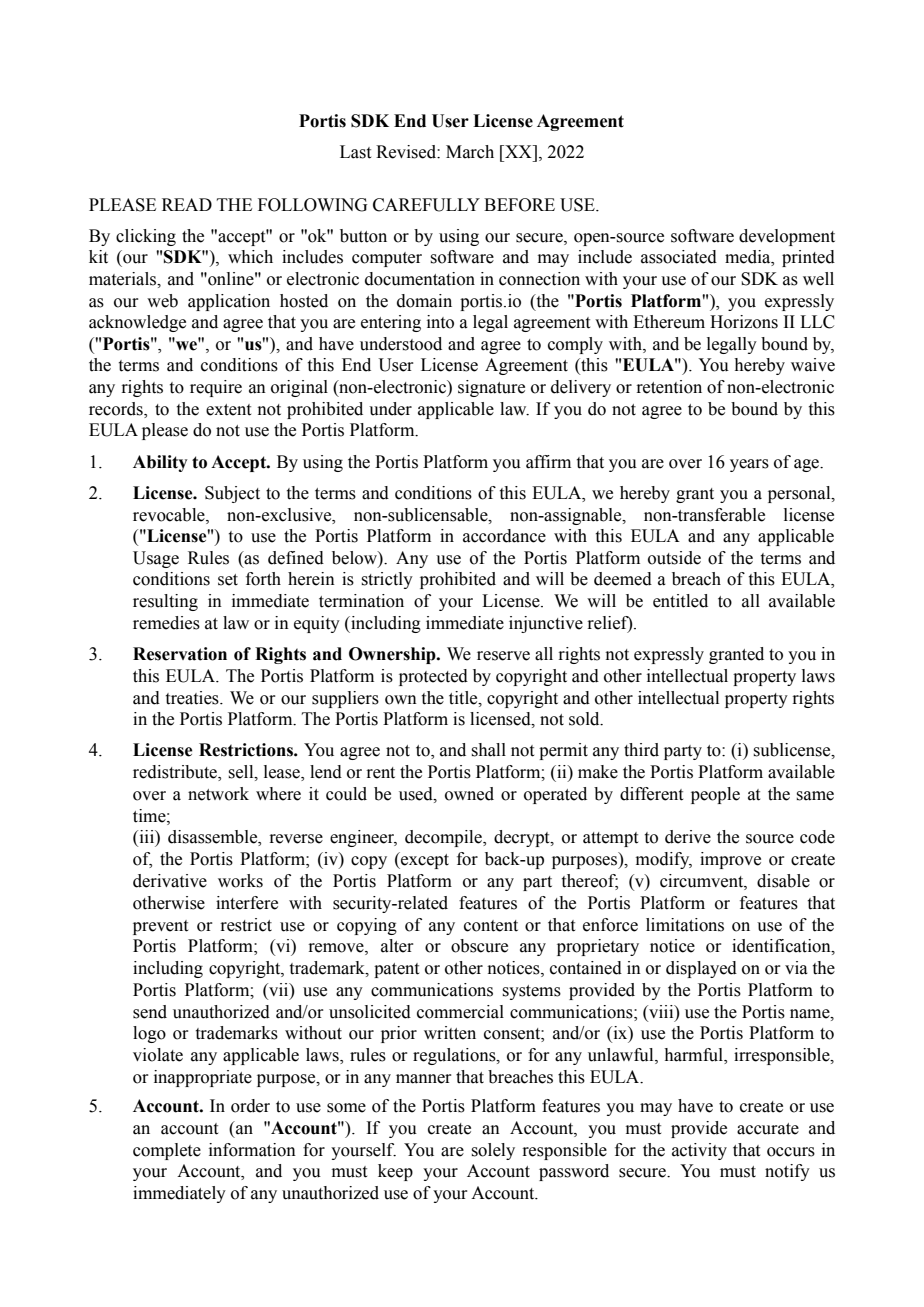  I want to click on March, so click(470, 152).
